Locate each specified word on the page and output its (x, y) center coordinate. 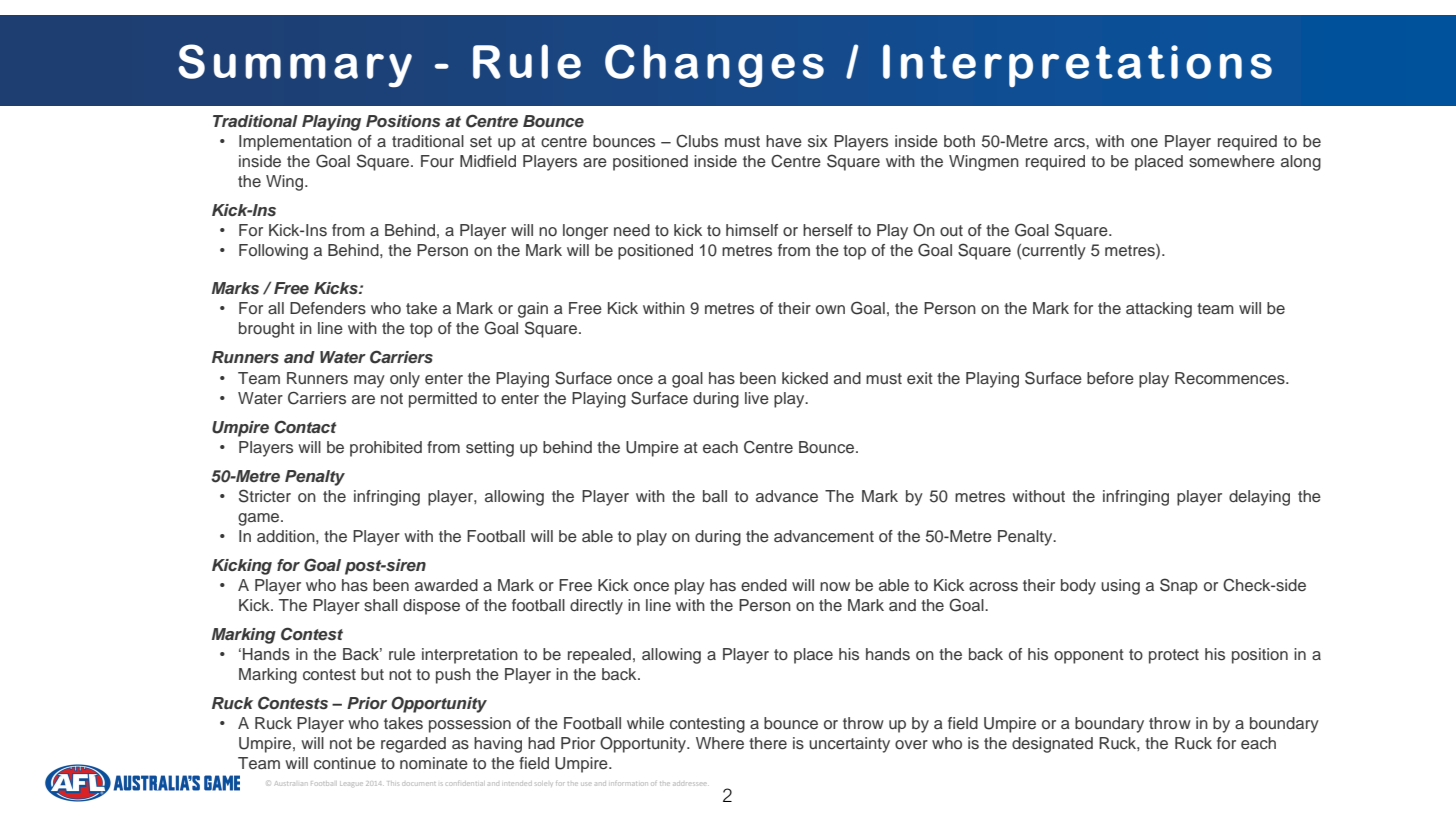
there (768, 743)
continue (345, 763)
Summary (295, 66)
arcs (1070, 143)
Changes (714, 65)
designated (1052, 745)
